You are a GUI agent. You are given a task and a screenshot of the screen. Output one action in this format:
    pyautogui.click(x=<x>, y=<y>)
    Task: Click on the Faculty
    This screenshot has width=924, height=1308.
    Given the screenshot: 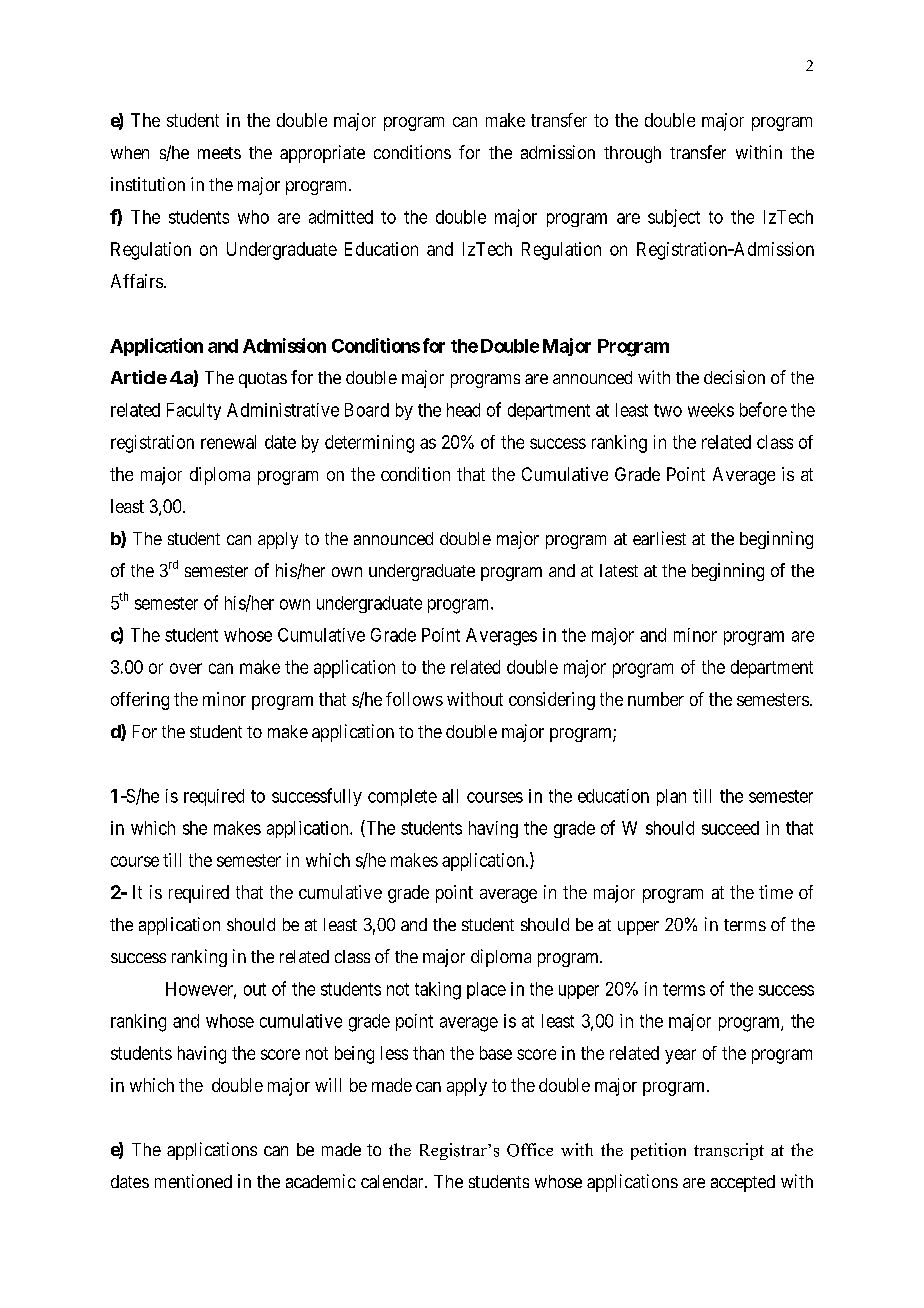 What is the action you would take?
    pyautogui.click(x=194, y=411)
